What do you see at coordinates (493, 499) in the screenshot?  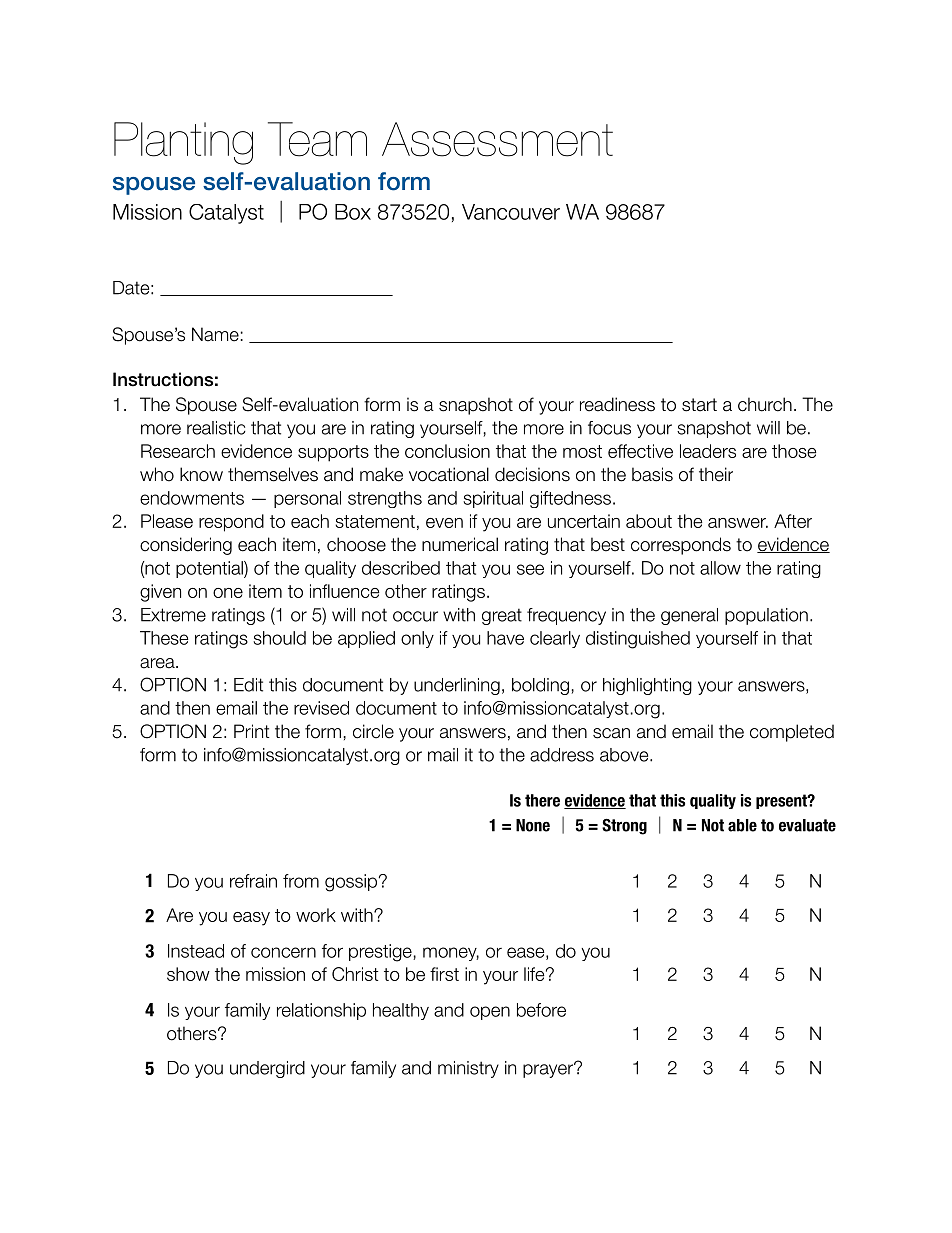 I see `spiritual` at bounding box center [493, 499].
